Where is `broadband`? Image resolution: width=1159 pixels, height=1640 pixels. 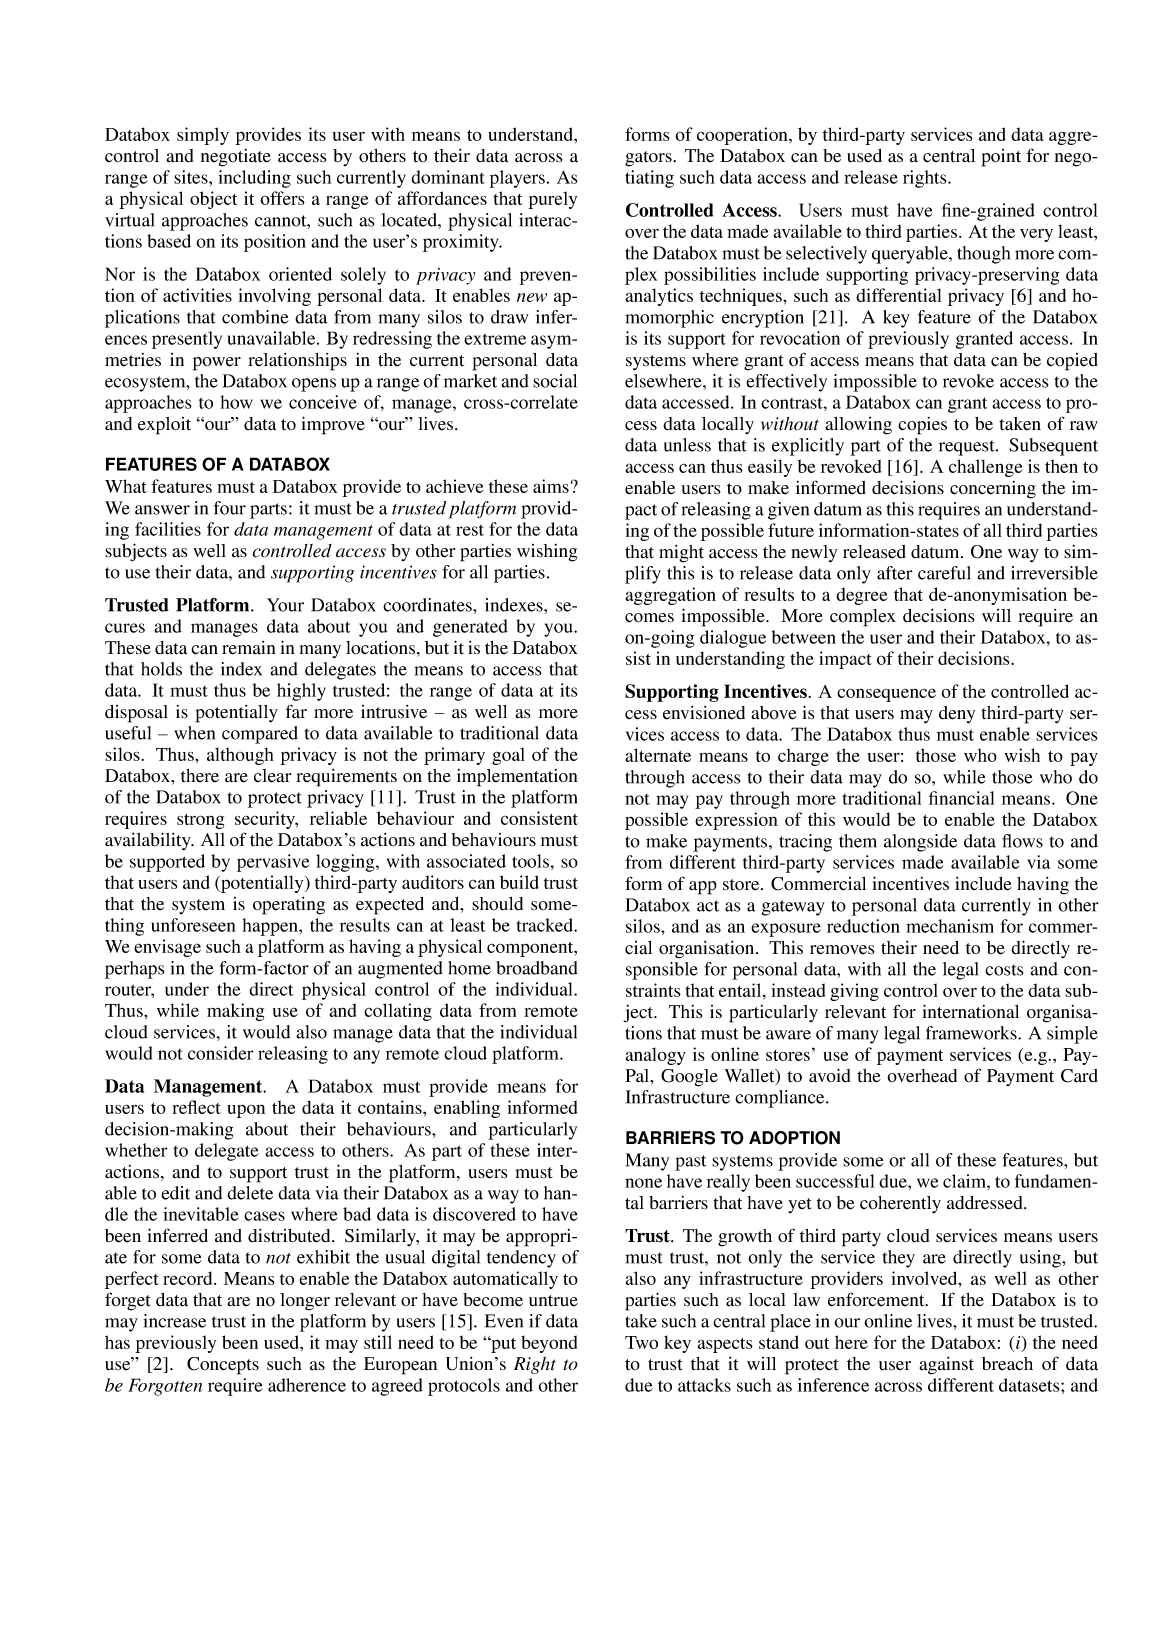
broadband is located at coordinates (537, 968).
